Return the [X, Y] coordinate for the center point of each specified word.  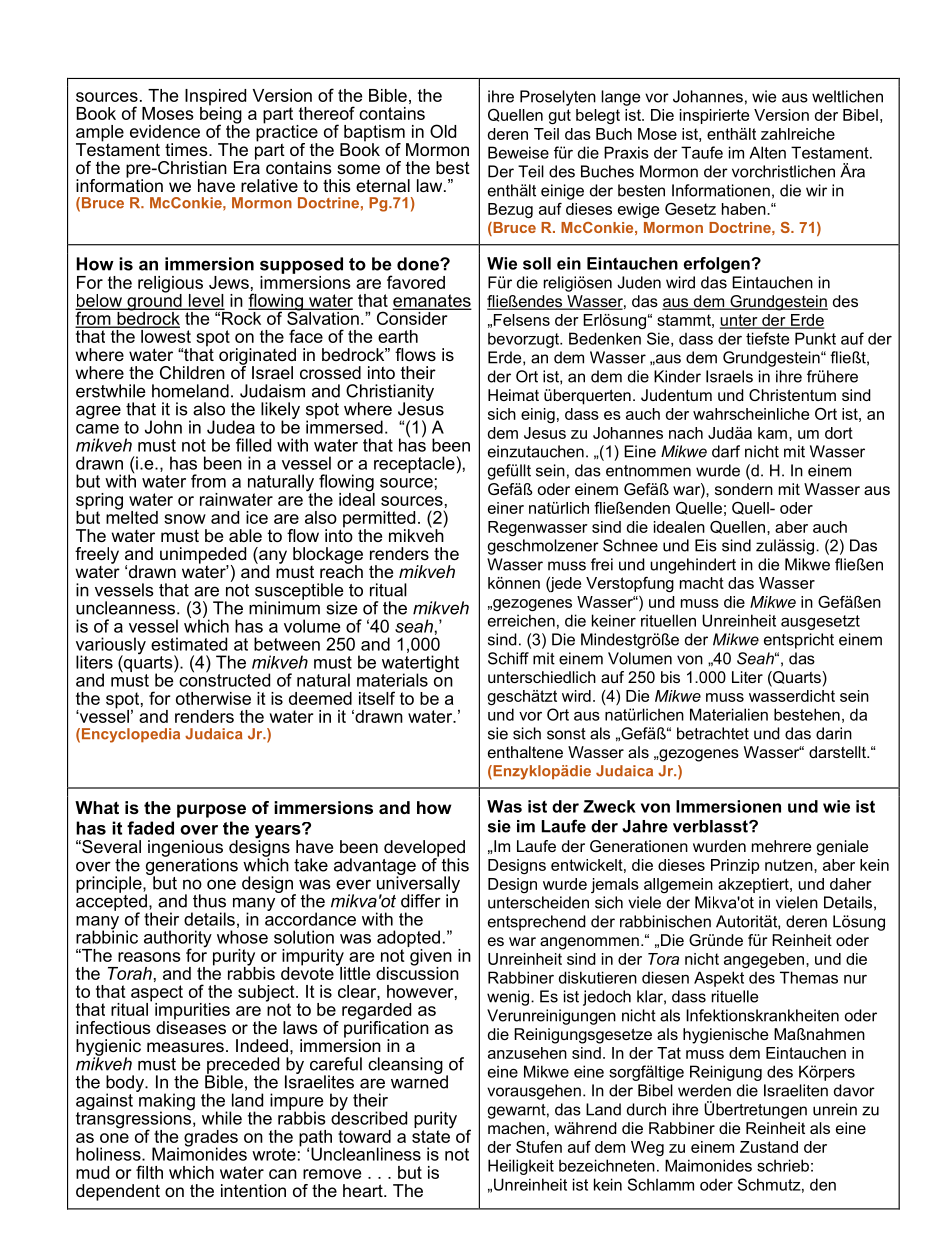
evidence [165, 131]
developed [424, 849]
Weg [647, 1148]
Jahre [645, 826]
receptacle [414, 464]
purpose [211, 811]
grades [211, 1139]
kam [772, 433]
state [431, 1135]
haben [745, 209]
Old [443, 131]
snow [185, 519]
